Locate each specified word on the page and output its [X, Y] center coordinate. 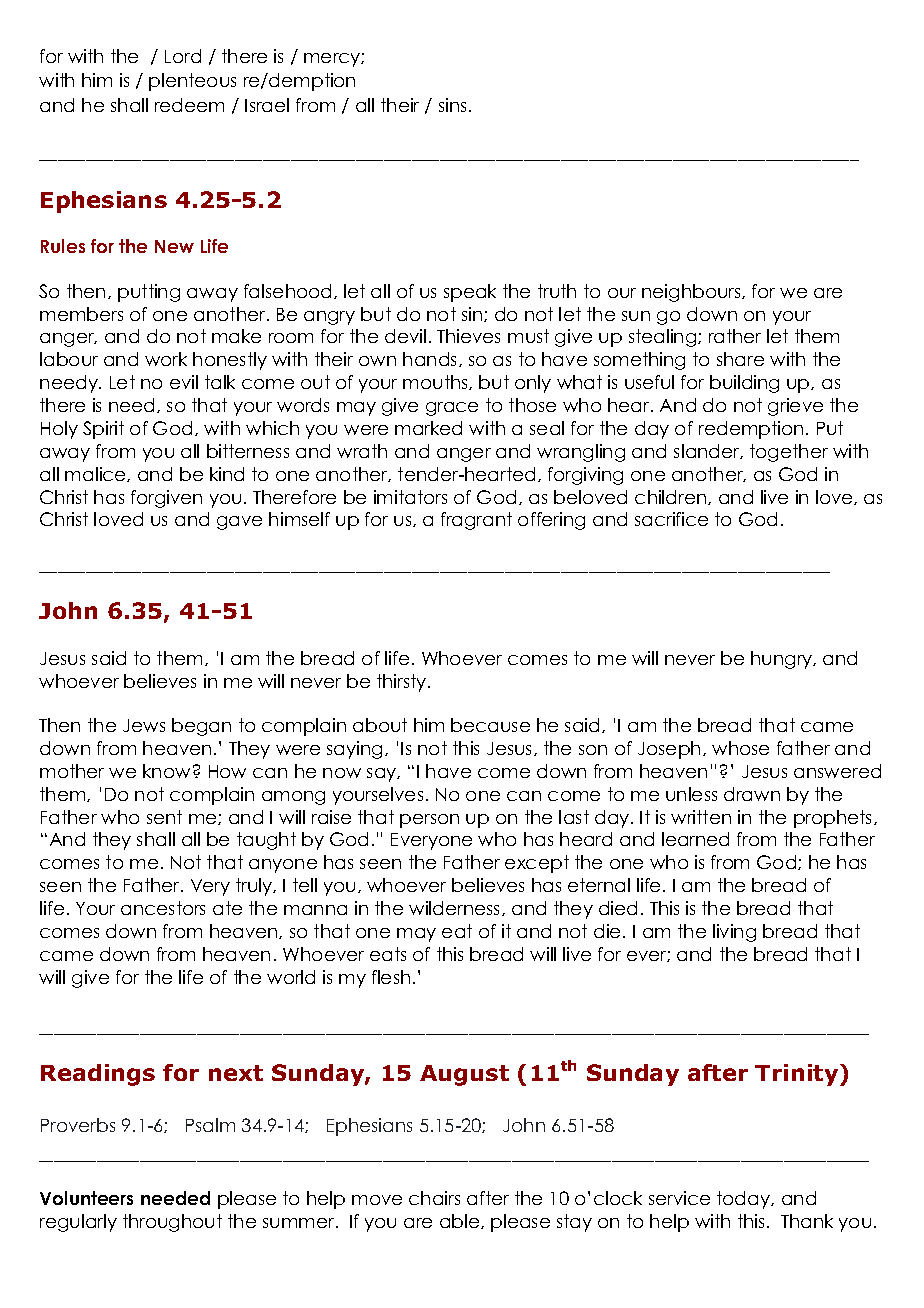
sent [164, 817]
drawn [752, 794]
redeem [189, 105]
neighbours [692, 293]
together [789, 453]
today [744, 1200]
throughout [172, 1223]
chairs [434, 1198]
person [429, 821]
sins [452, 105]
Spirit [103, 430]
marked [428, 428]
